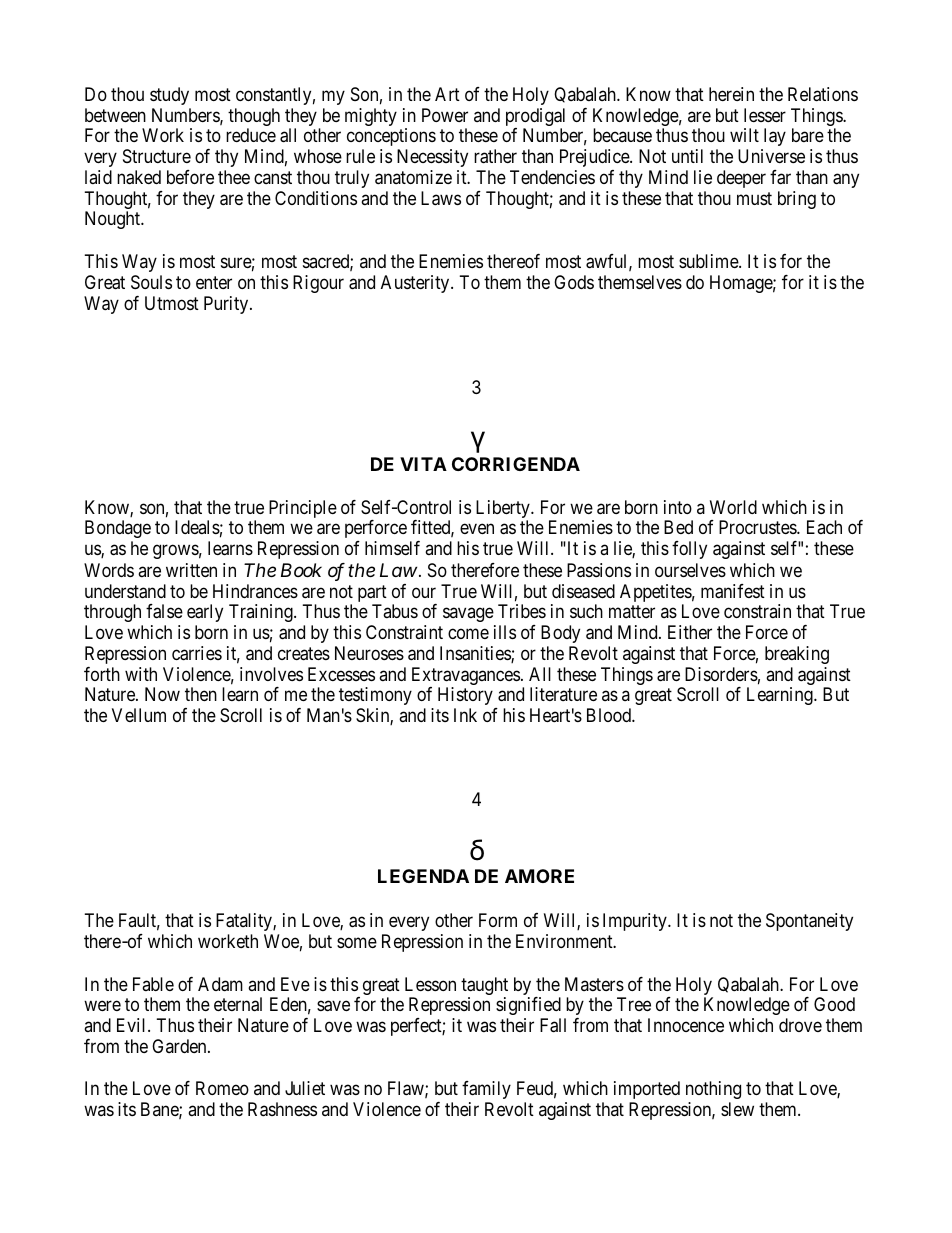 This screenshot has height=1233, width=952. I want to click on lesser, so click(765, 115).
